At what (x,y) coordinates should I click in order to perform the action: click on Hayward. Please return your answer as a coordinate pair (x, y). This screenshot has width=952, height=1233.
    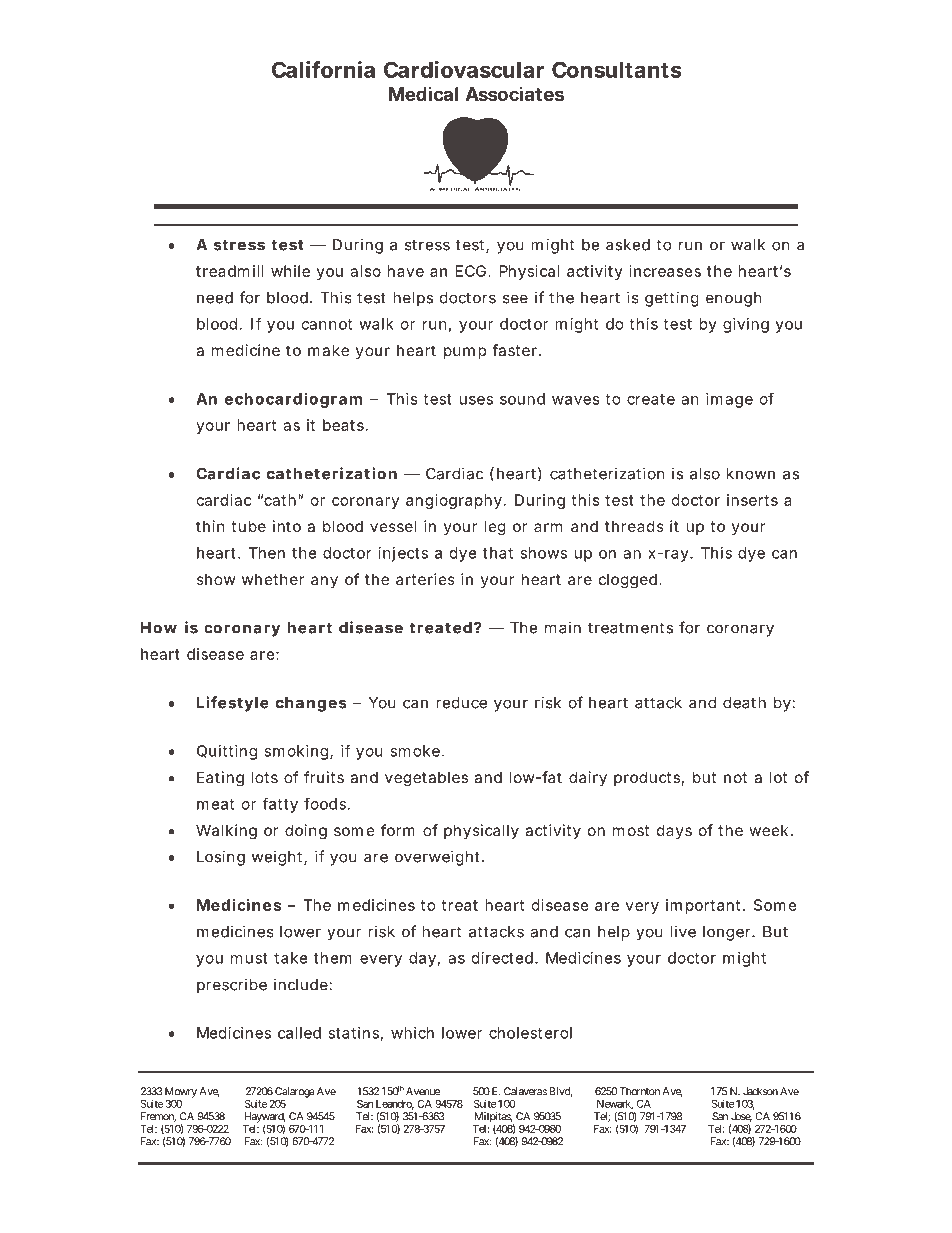
    Looking at the image, I should click on (265, 1118).
